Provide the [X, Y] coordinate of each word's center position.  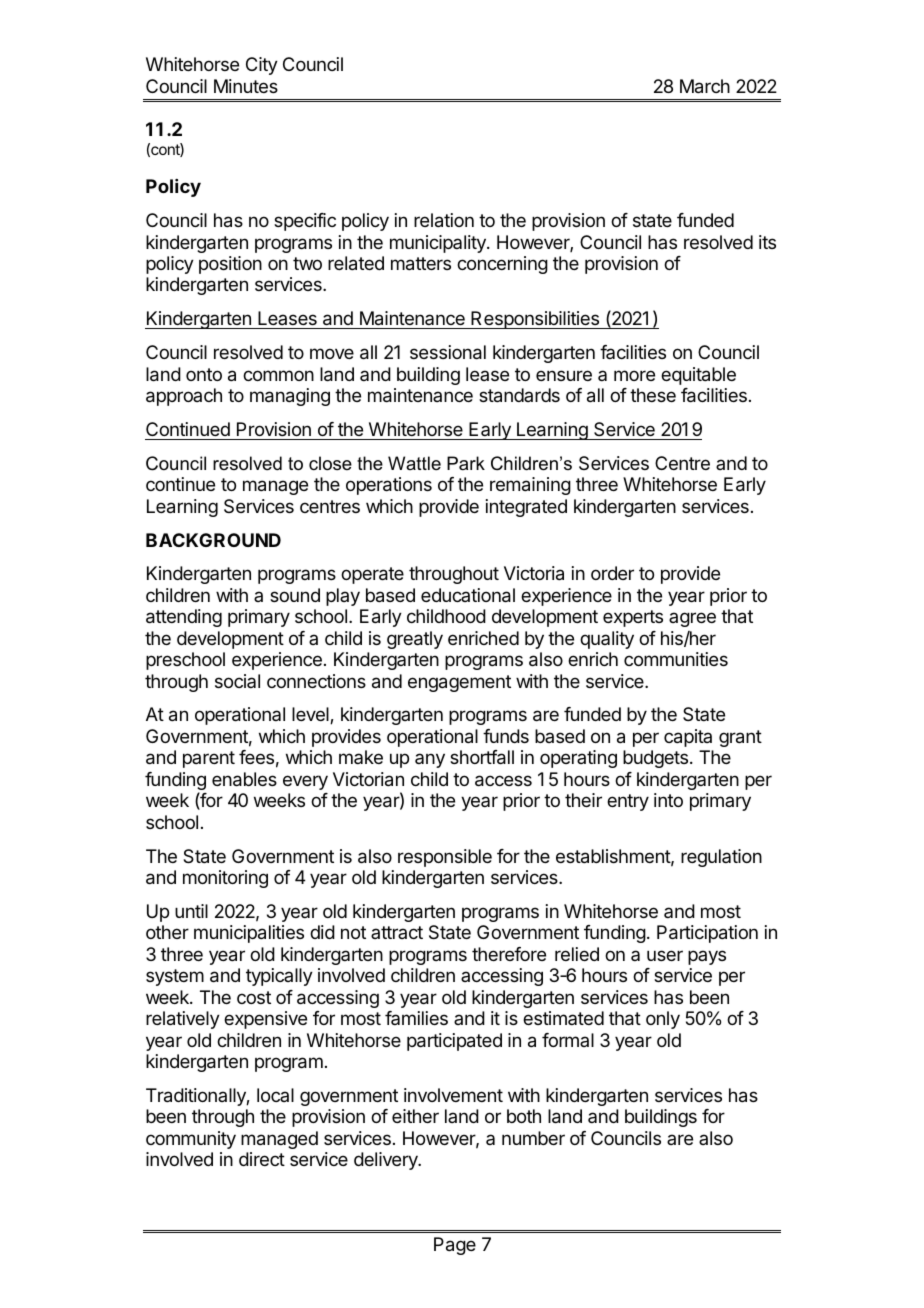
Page [455, 1246]
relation [444, 220]
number [533, 1138]
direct [262, 1159]
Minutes [246, 86]
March [705, 86]
